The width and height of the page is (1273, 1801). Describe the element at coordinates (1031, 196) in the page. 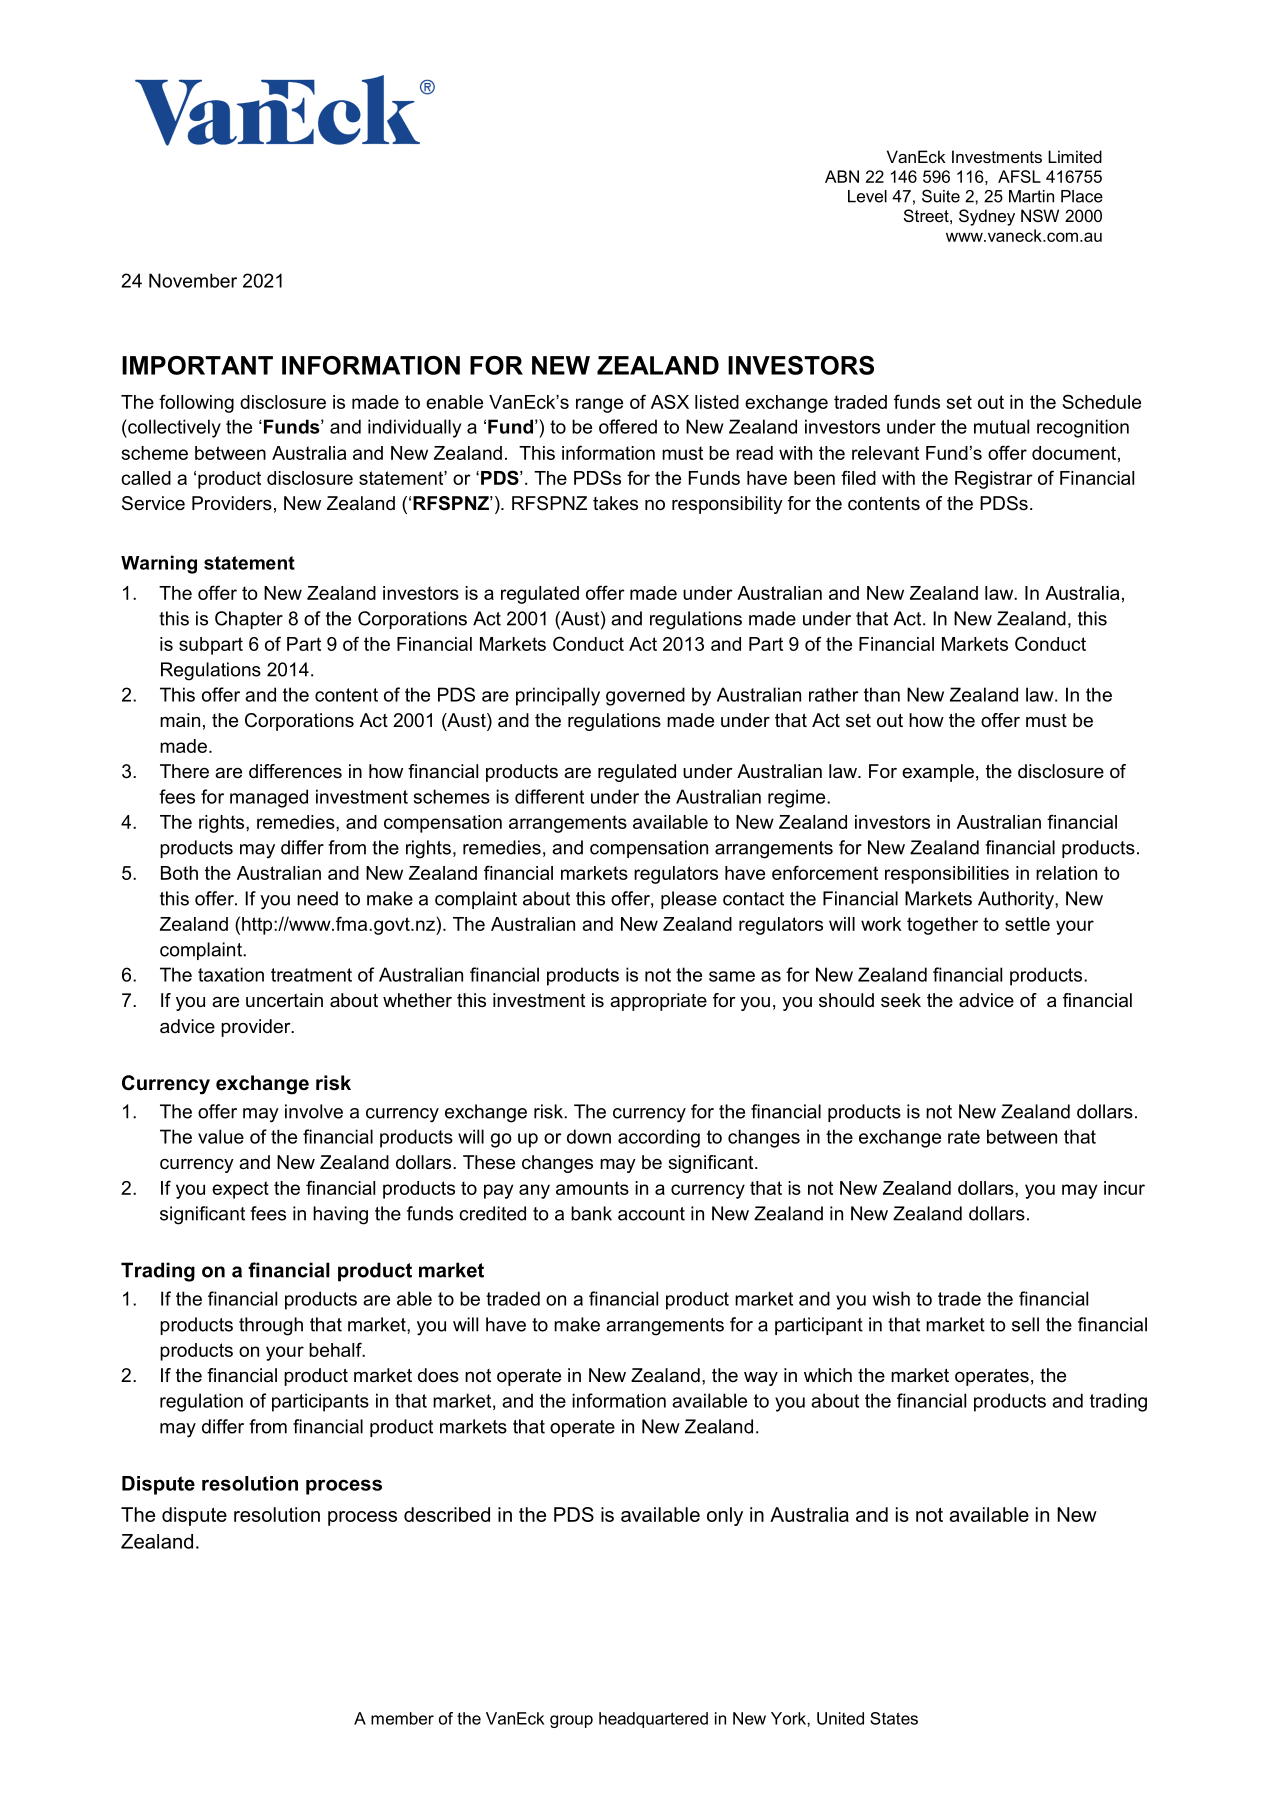

I see `Martin` at that location.
